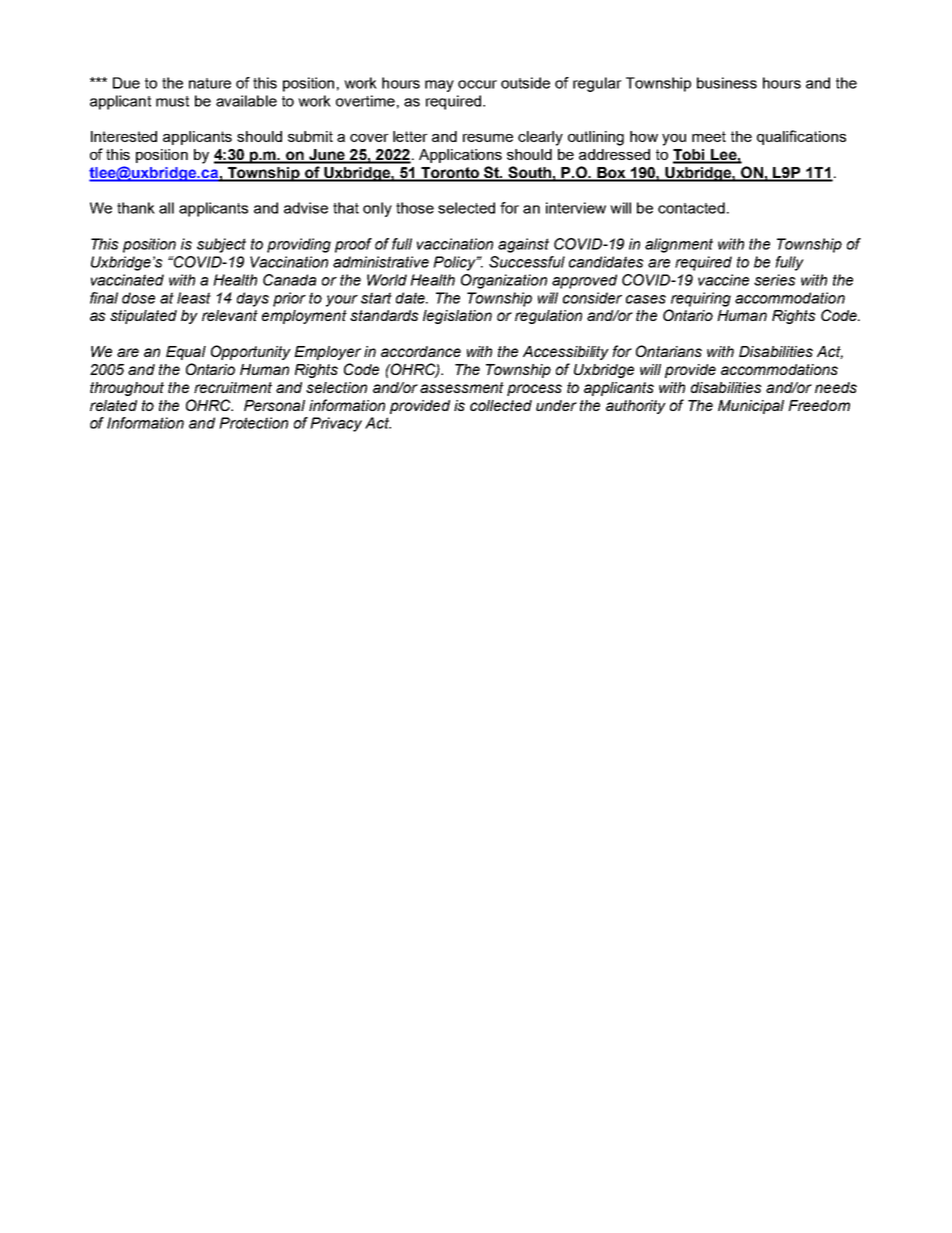 The image size is (952, 1233). What do you see at coordinates (477, 84) in the screenshot?
I see `occur` at bounding box center [477, 84].
